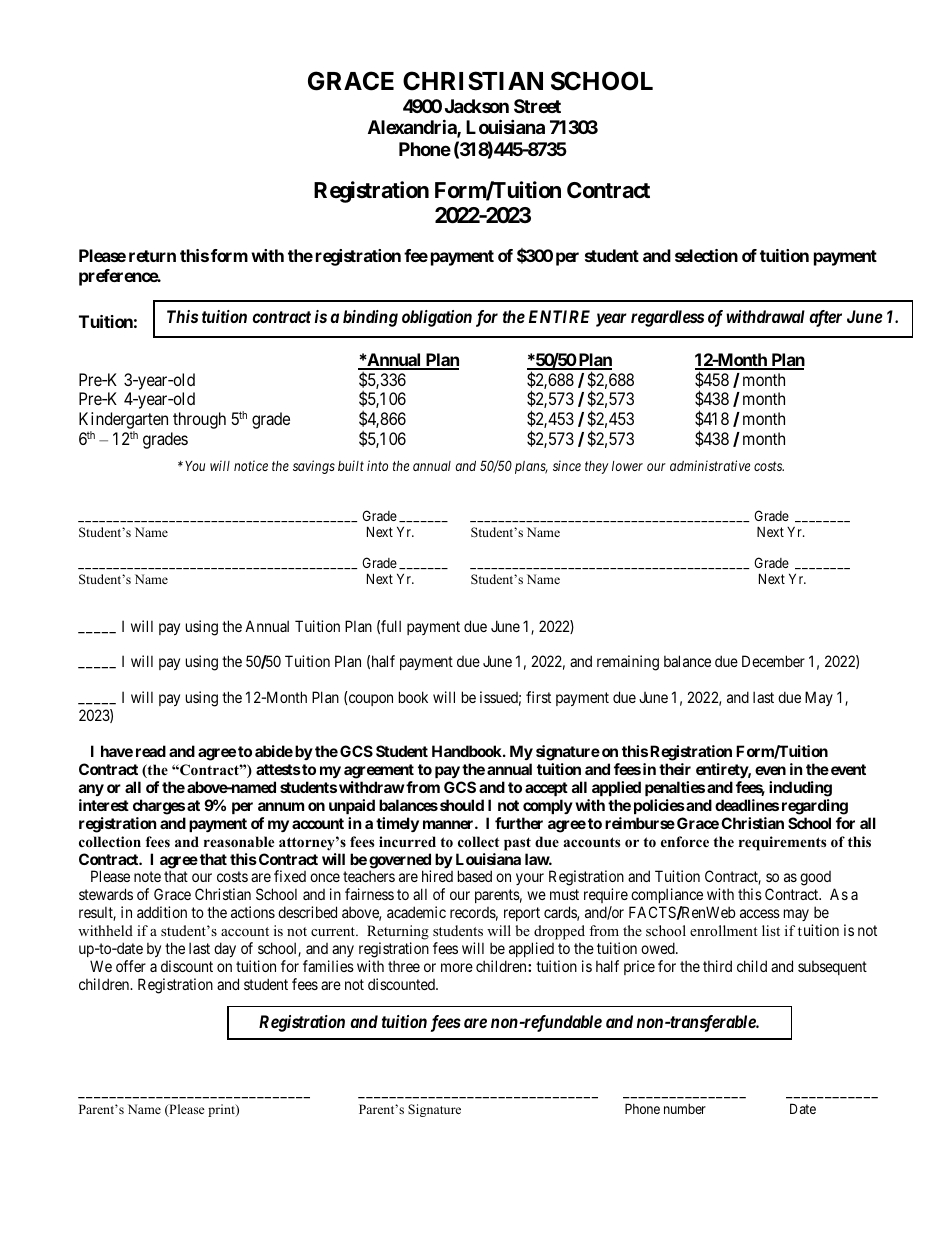  I want to click on selection, so click(706, 255).
